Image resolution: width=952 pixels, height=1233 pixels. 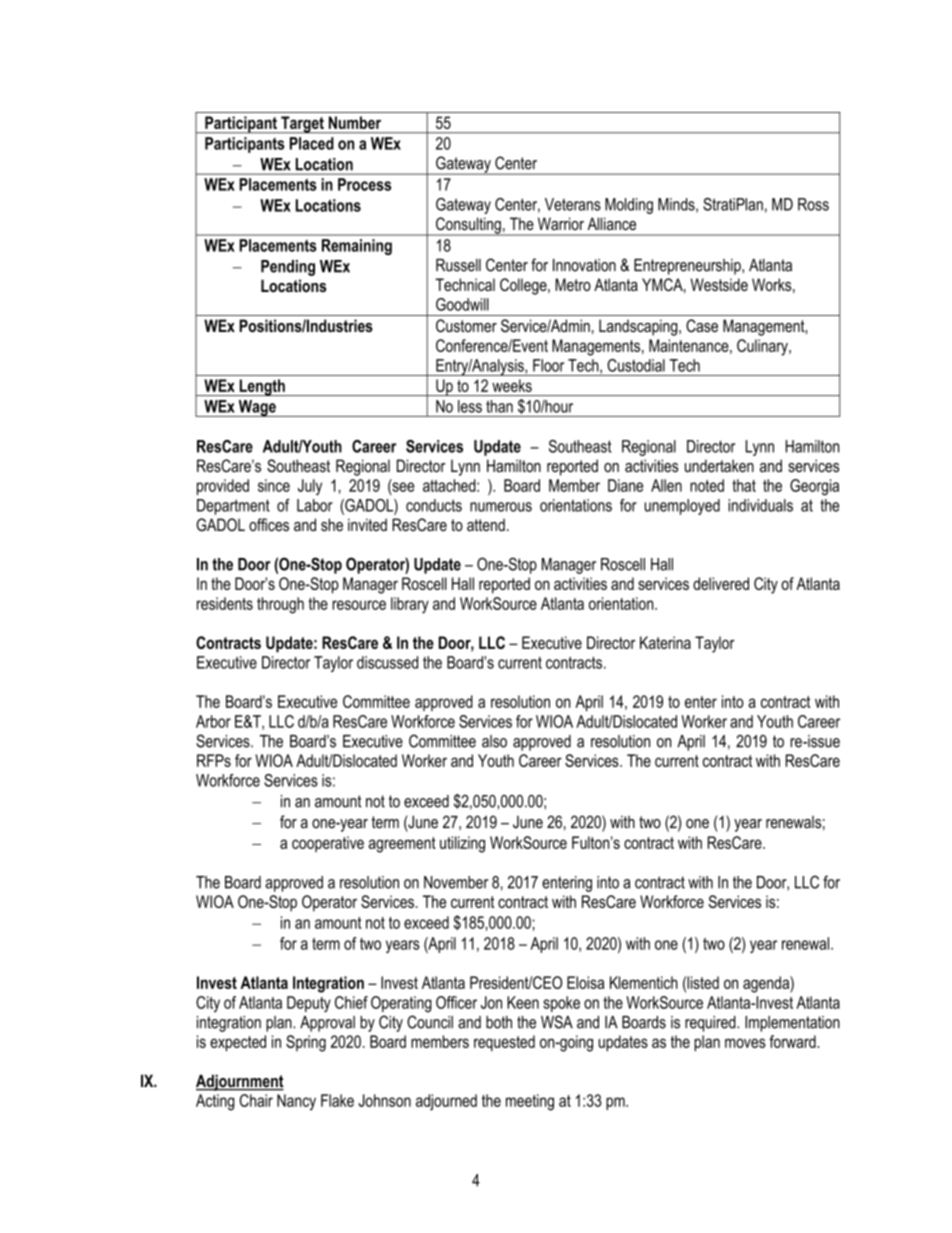 What do you see at coordinates (312, 143) in the screenshot?
I see `Placed` at bounding box center [312, 143].
